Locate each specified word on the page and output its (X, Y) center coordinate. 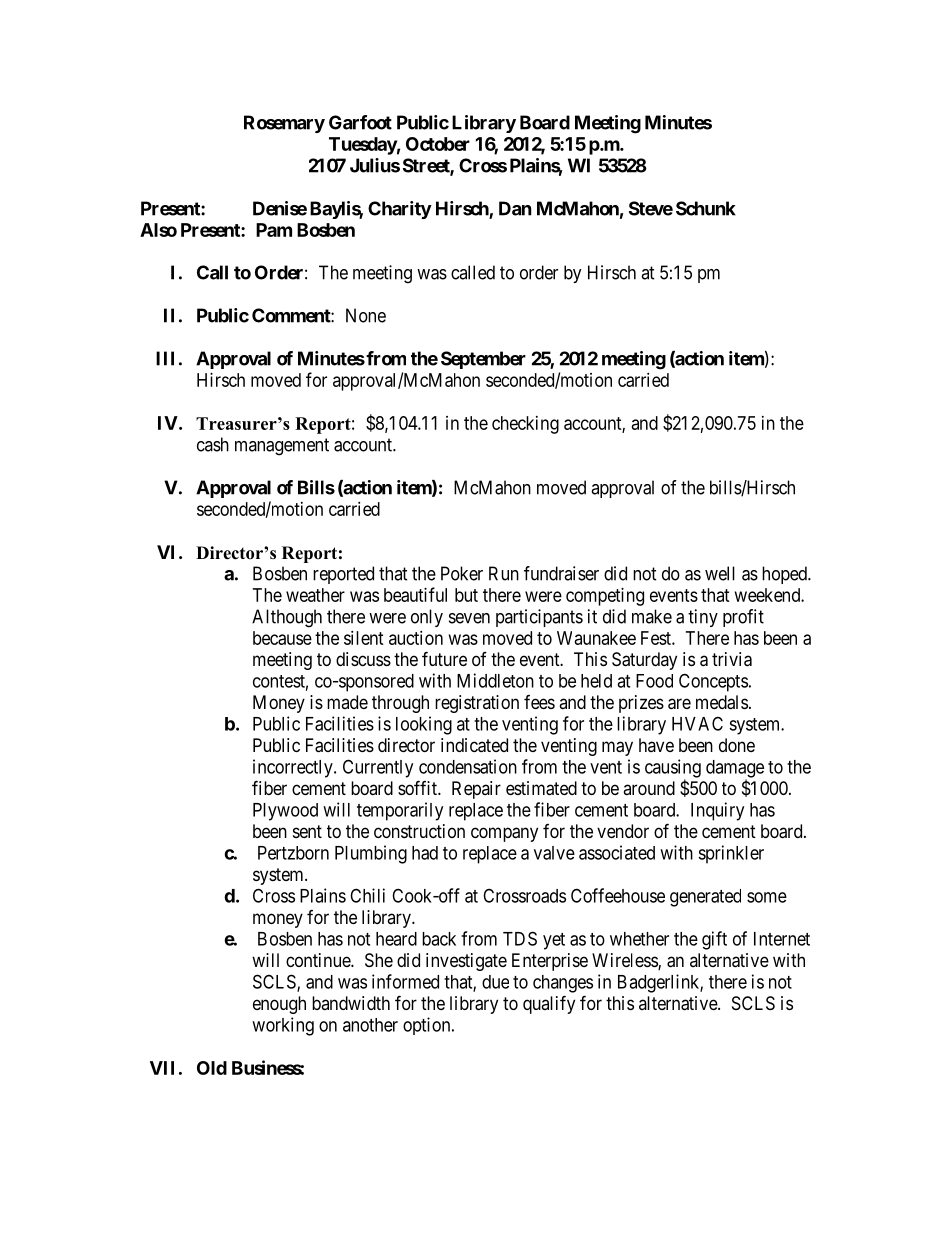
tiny (703, 618)
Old (212, 1068)
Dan (515, 208)
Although (287, 618)
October (438, 144)
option (428, 1026)
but (466, 595)
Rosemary (284, 124)
